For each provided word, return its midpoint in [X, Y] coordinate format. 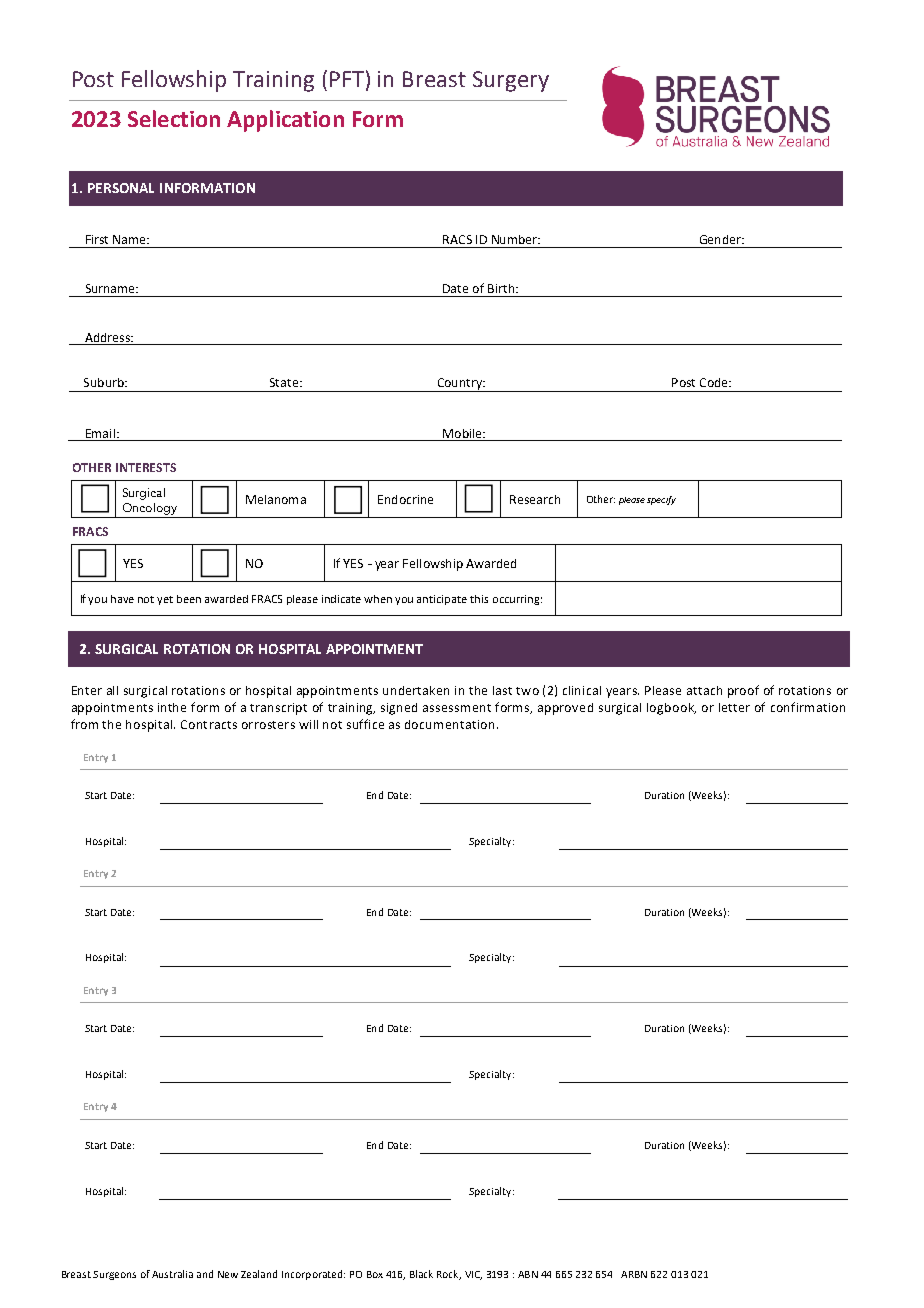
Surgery [511, 81]
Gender [721, 239]
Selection [174, 118]
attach [704, 690]
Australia [172, 1274]
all [112, 690]
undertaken [416, 690]
